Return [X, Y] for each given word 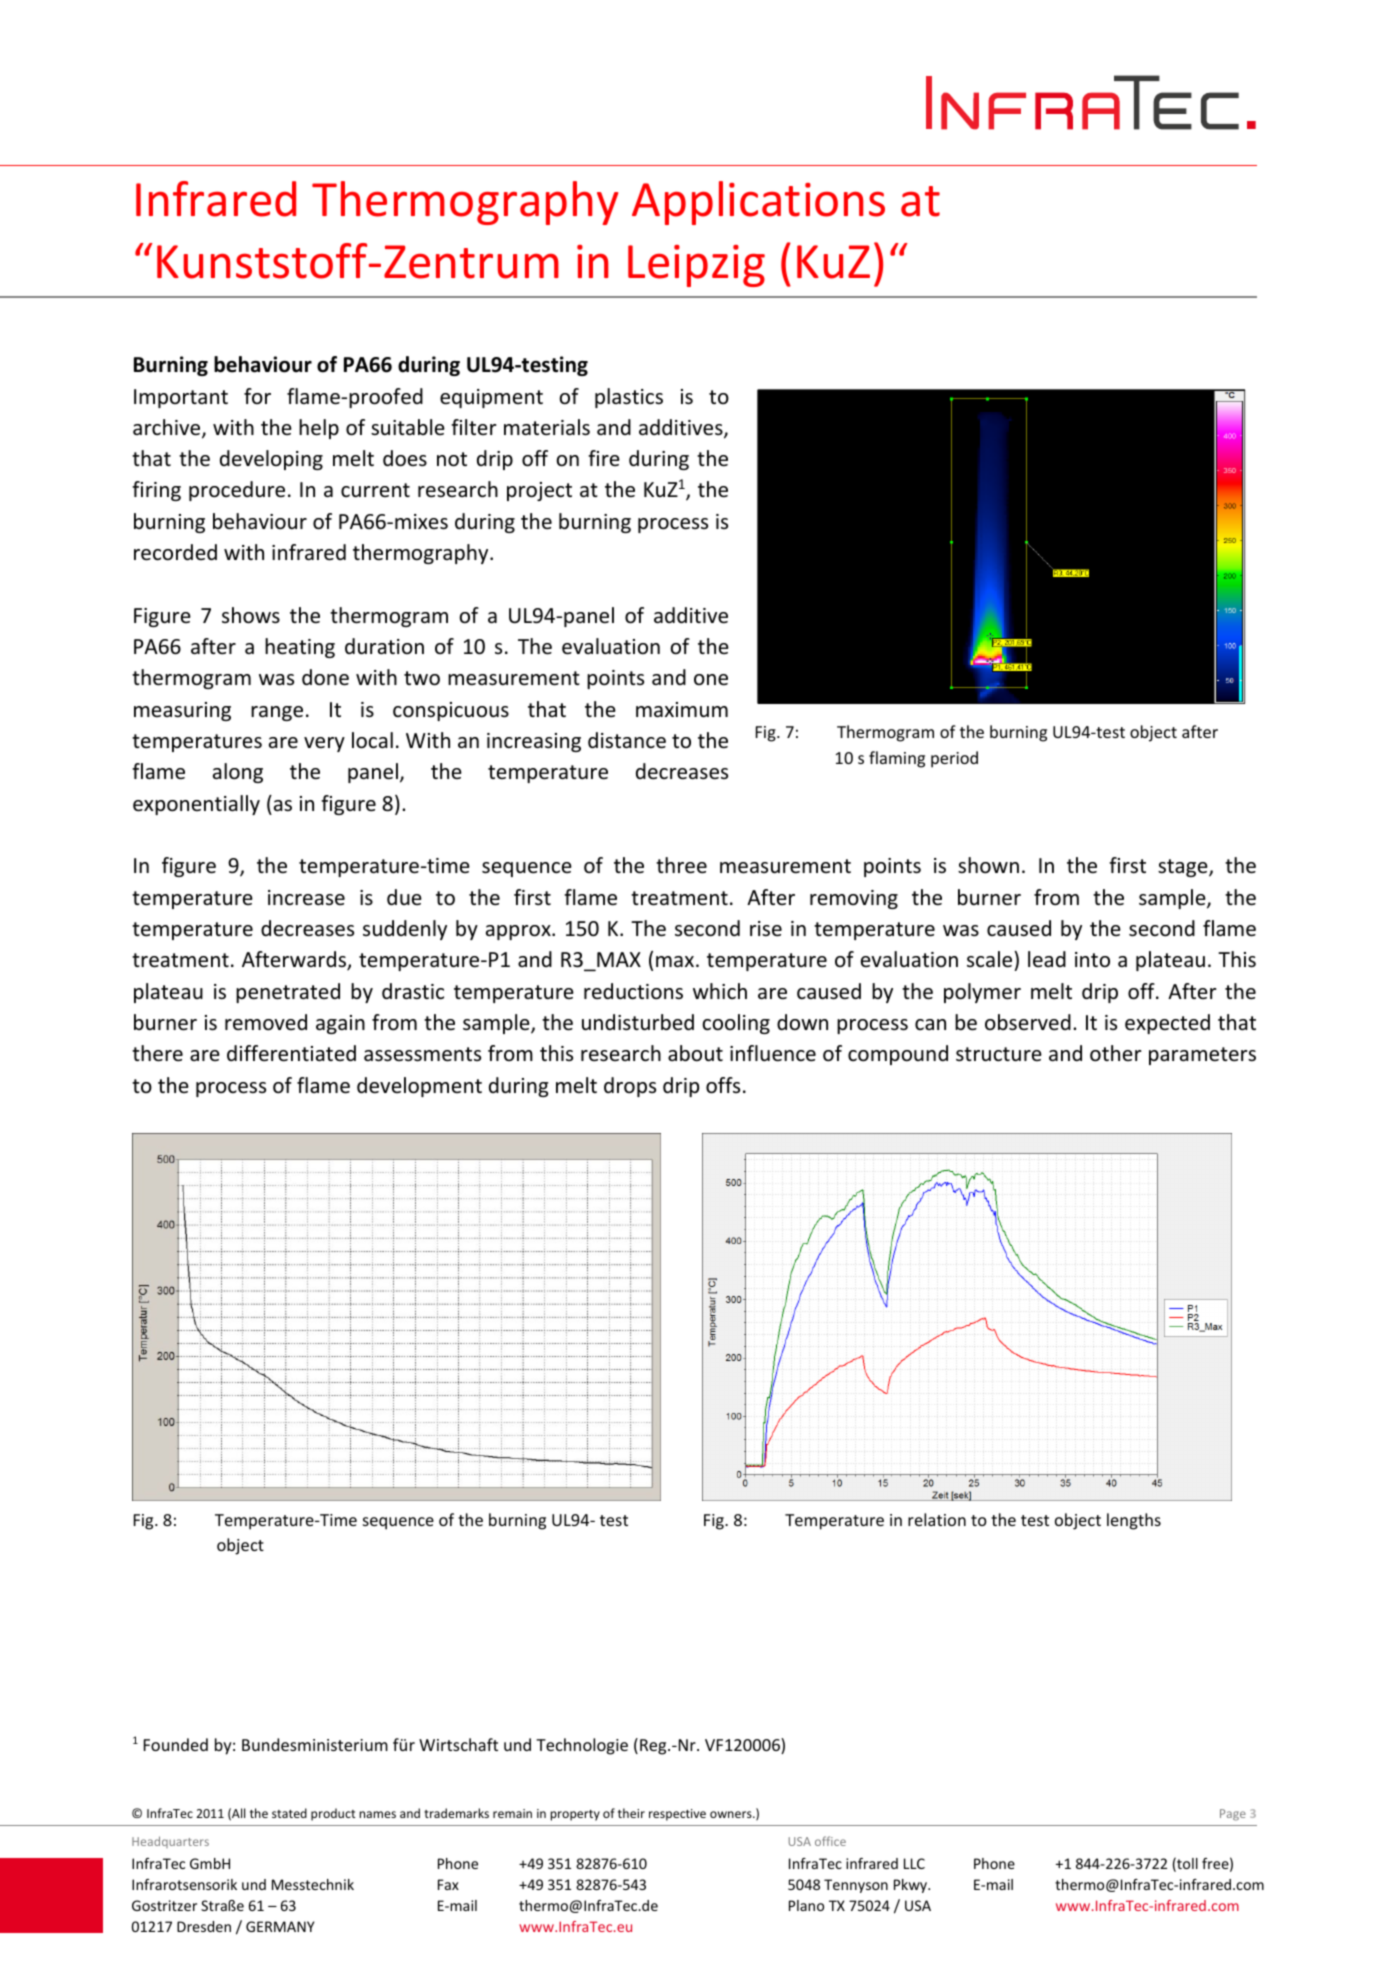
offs [723, 1085]
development [419, 1087]
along [238, 773]
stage [1184, 868]
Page [1233, 1815]
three [681, 865]
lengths [1134, 1521]
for [257, 396]
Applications [758, 203]
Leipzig [696, 266]
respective [677, 1815]
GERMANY [280, 1926]
